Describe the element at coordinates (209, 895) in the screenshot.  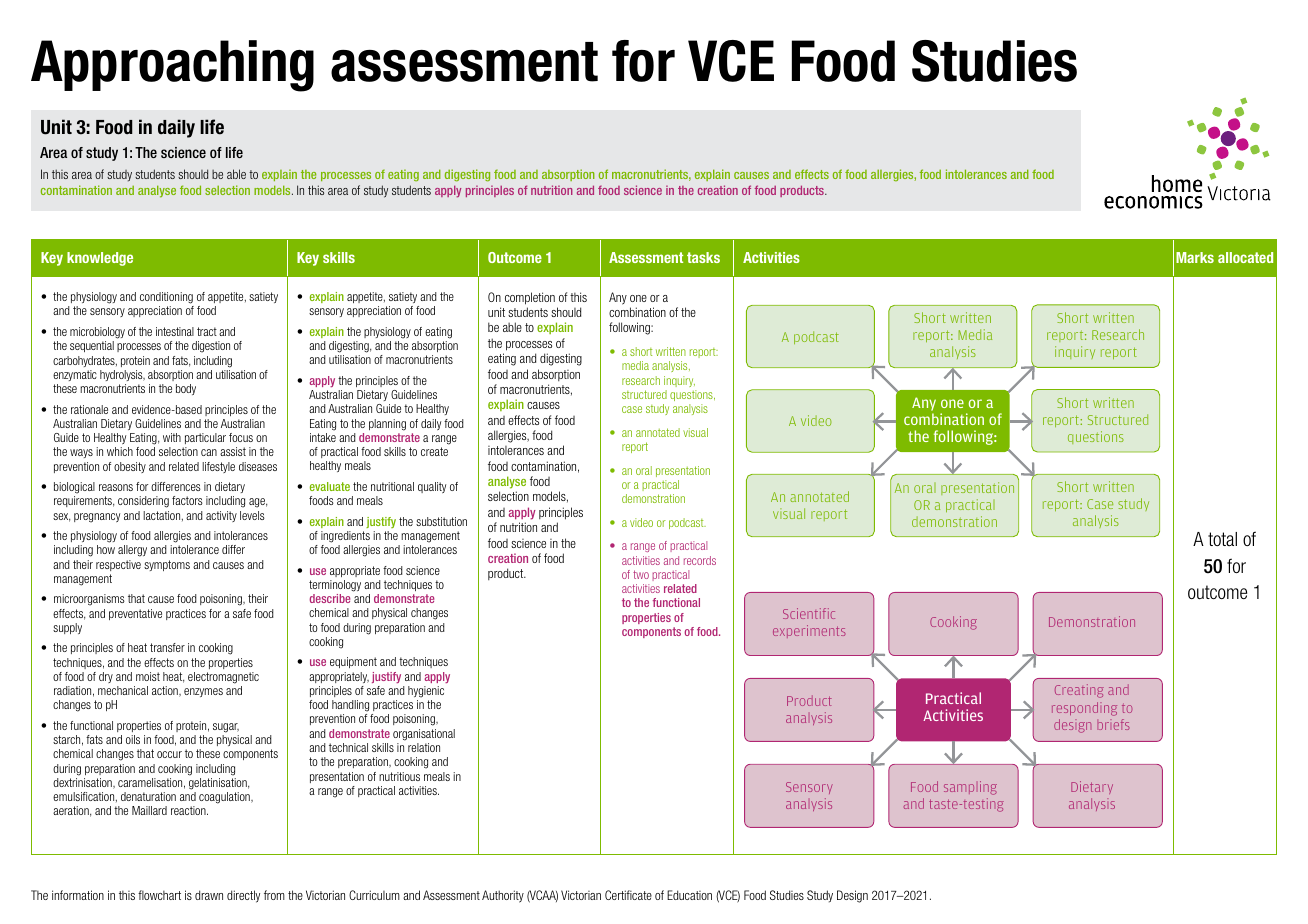
I see `drawn` at that location.
